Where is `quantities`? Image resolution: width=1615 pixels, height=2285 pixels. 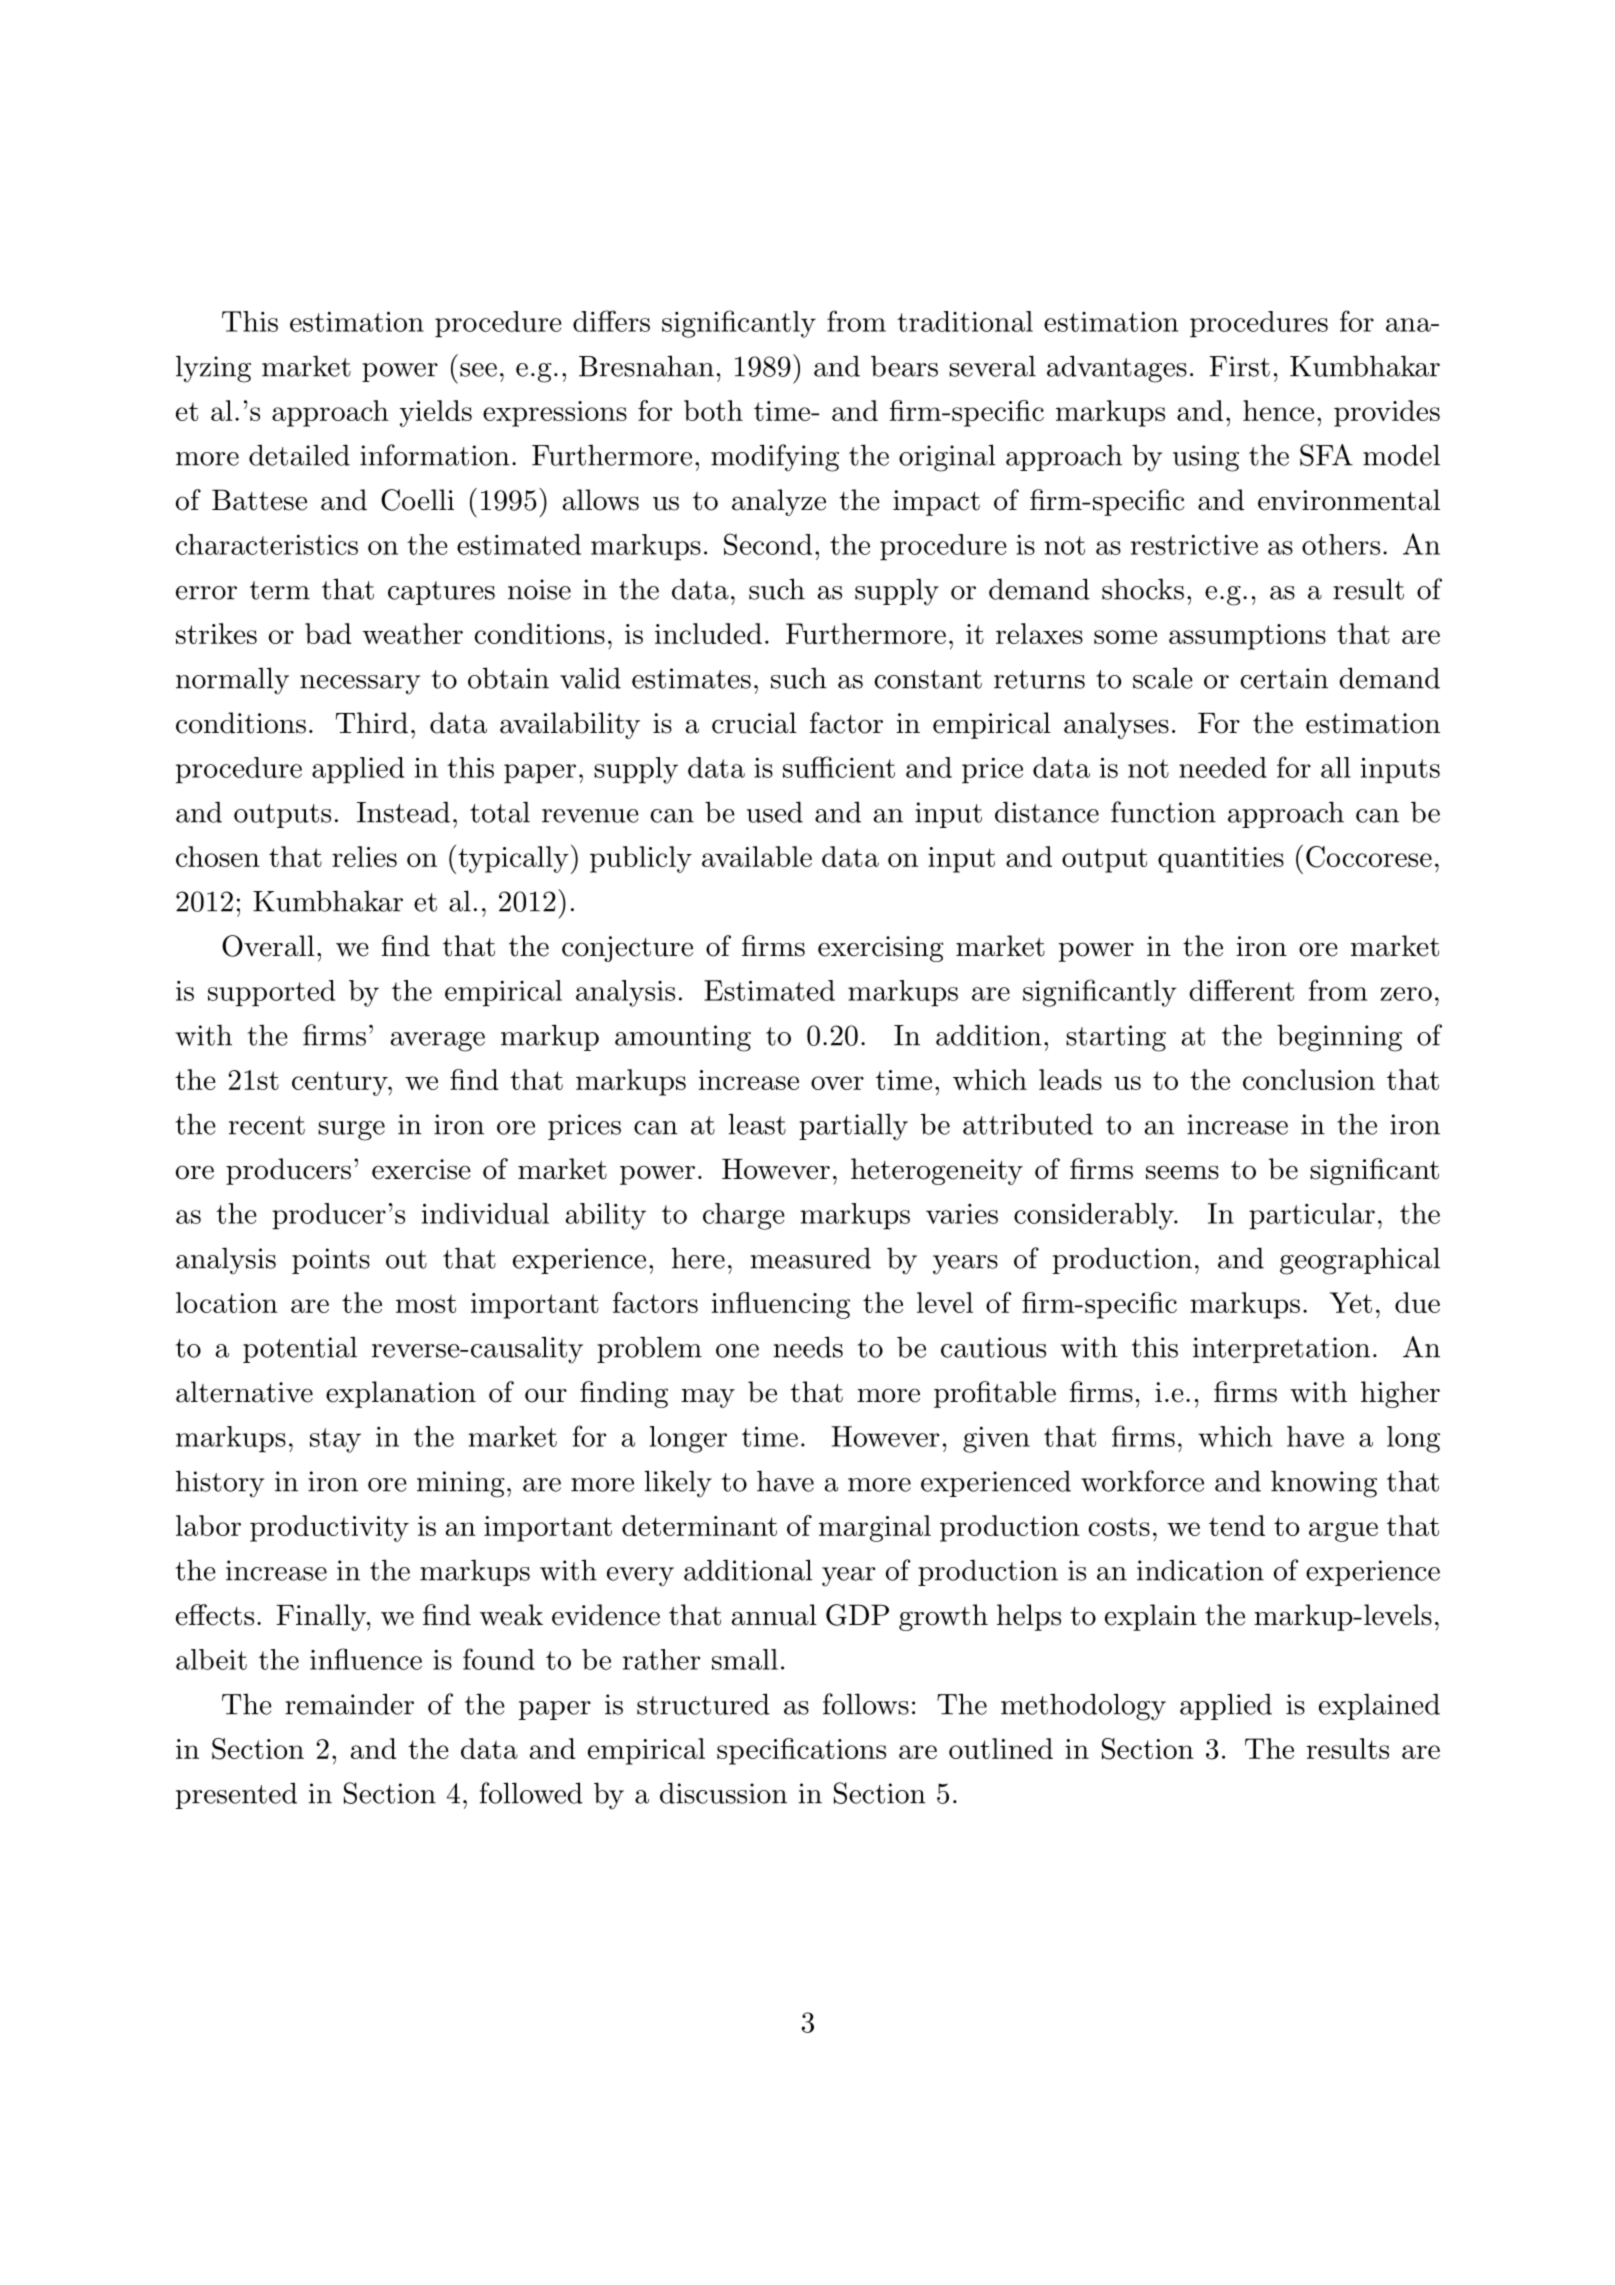
quantities is located at coordinates (1221, 860).
